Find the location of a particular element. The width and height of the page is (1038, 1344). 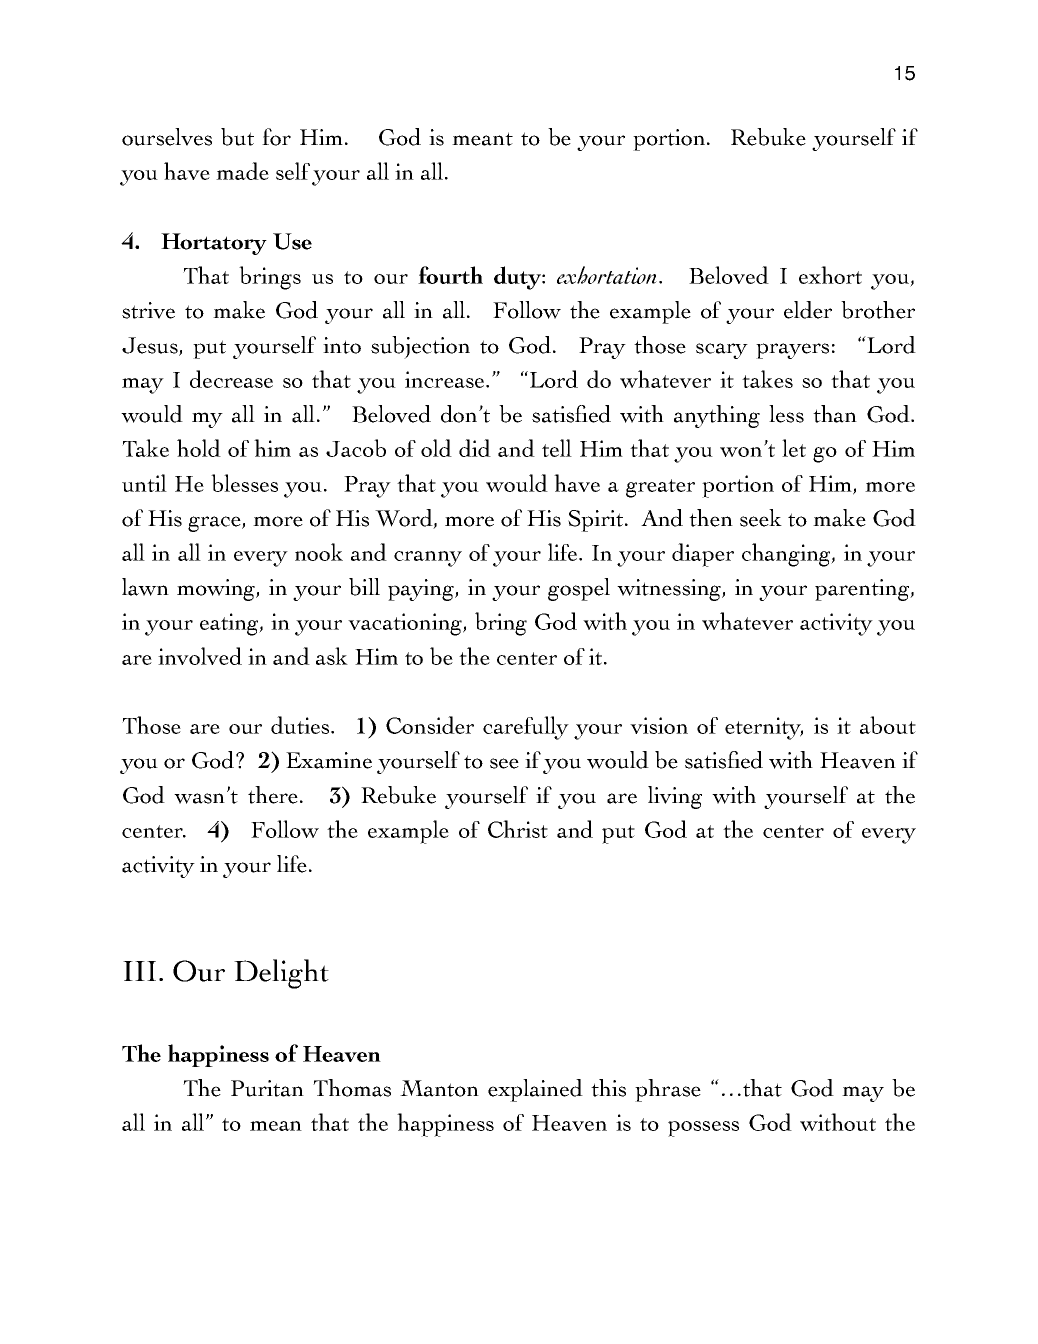

changing is located at coordinates (787, 555).
